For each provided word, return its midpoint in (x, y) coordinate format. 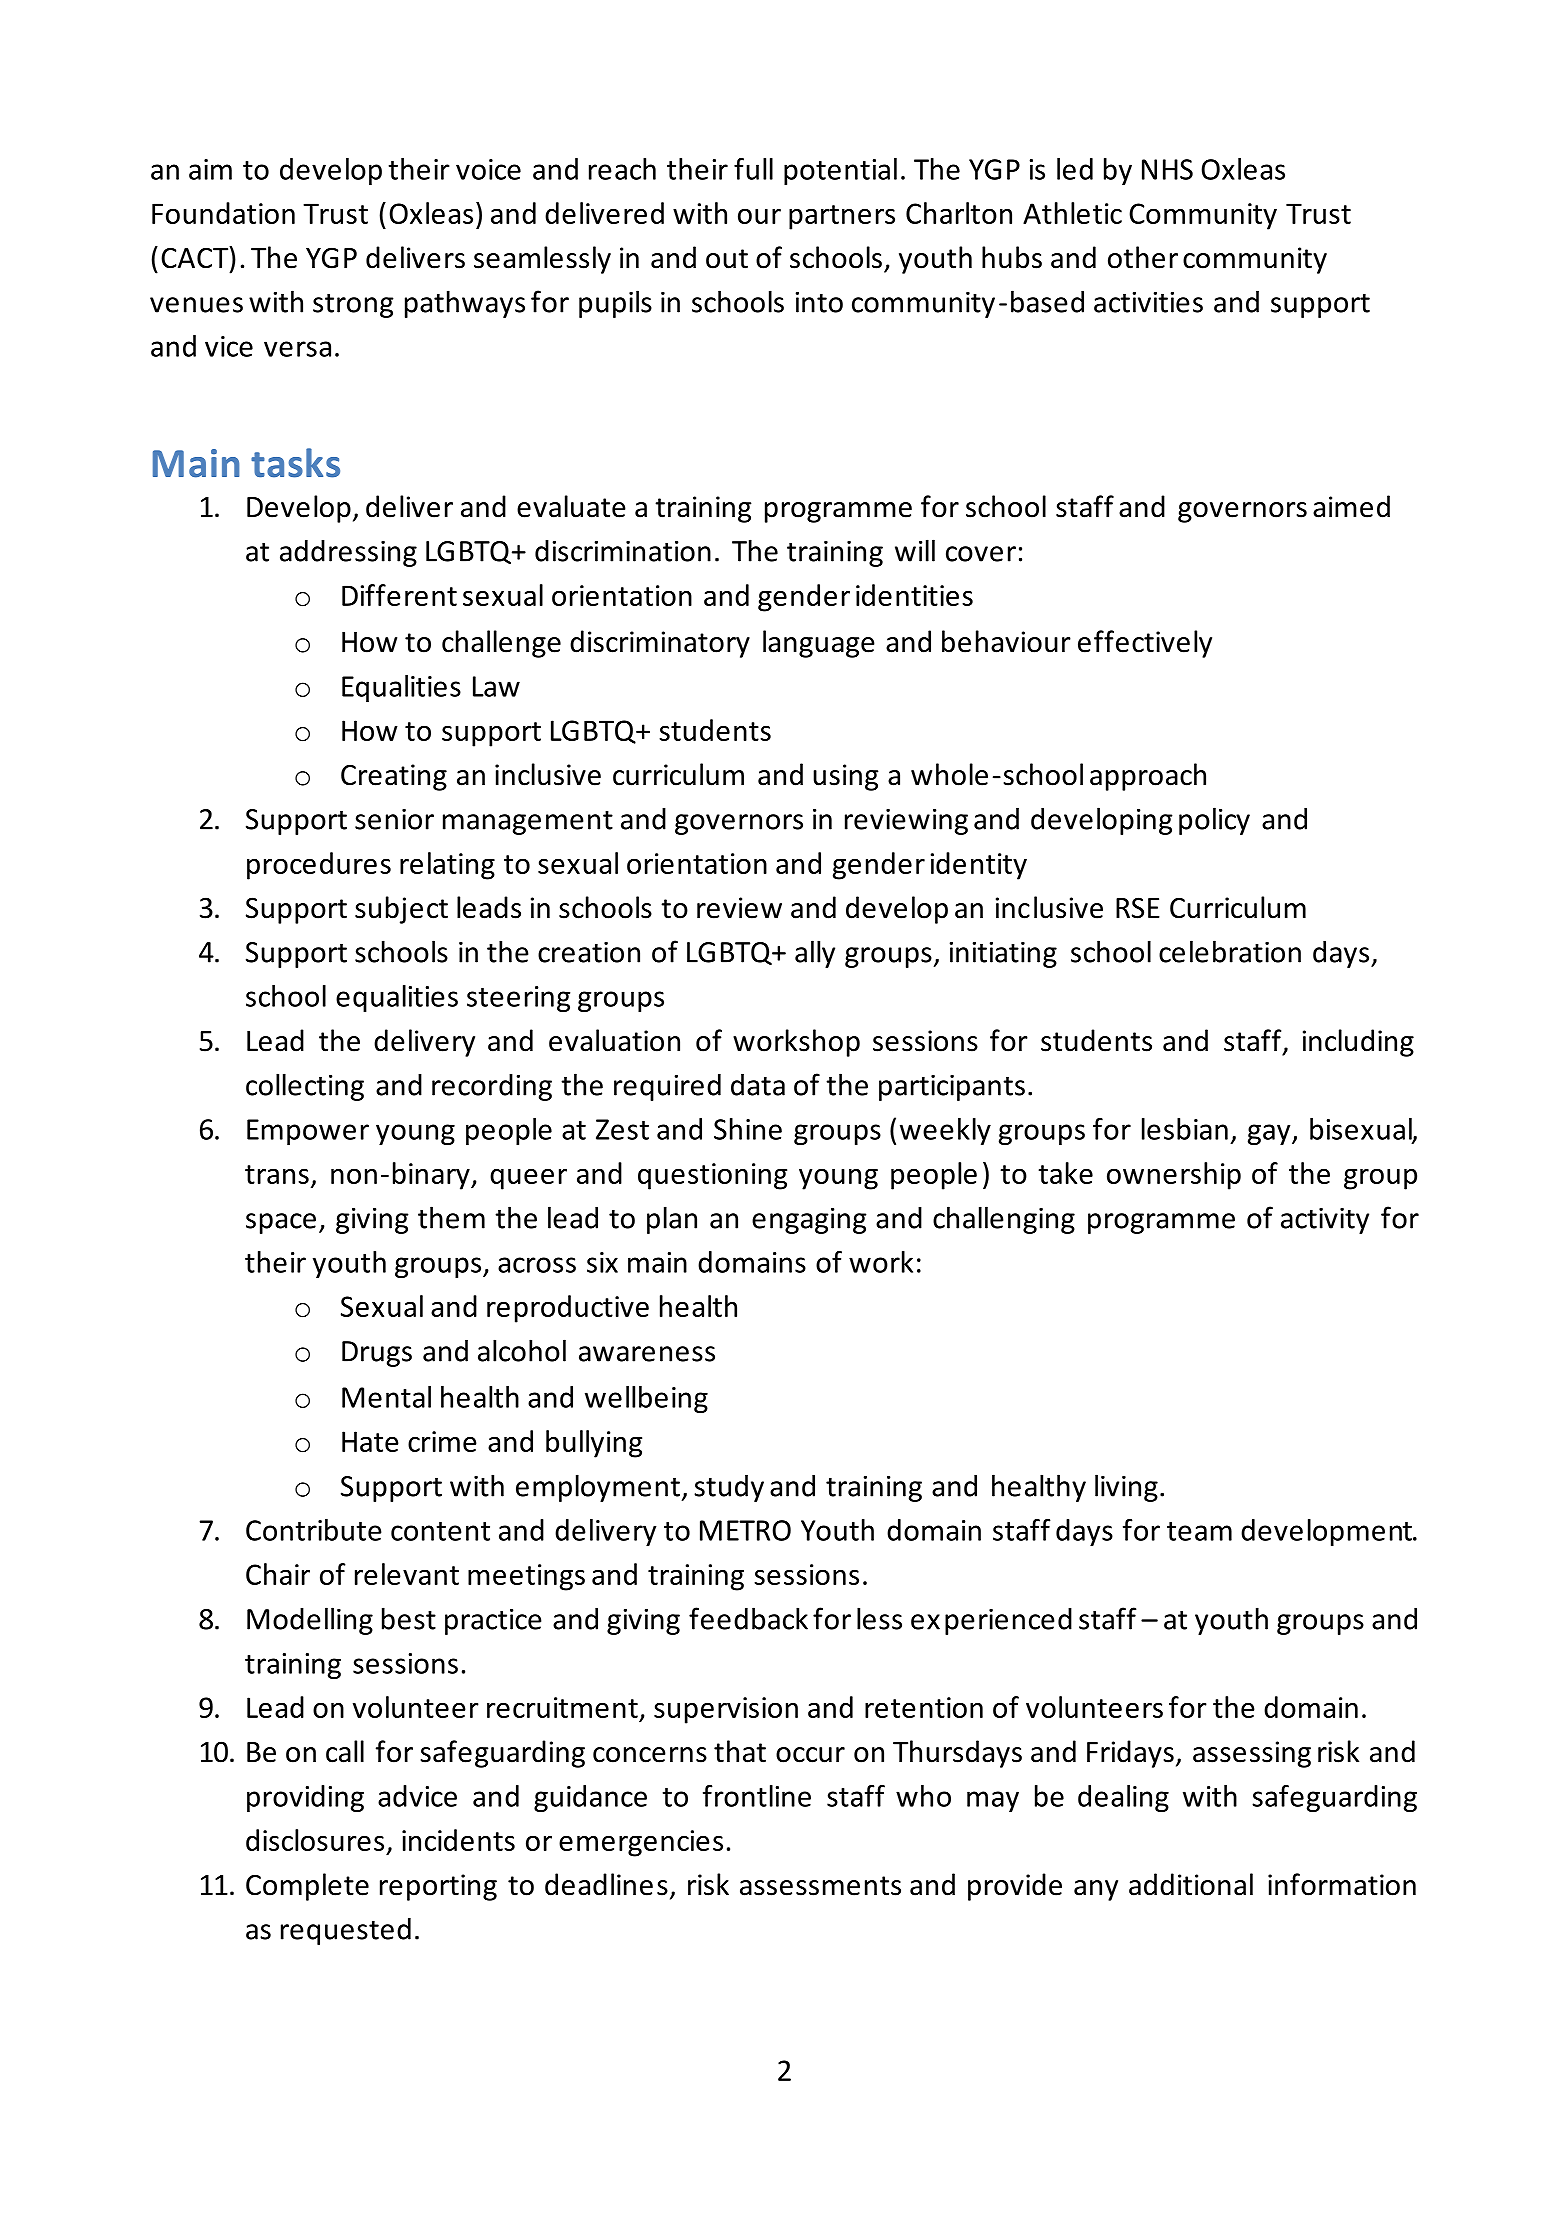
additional (1191, 1884)
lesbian (1185, 1129)
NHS (1167, 169)
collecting (305, 1087)
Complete (307, 1887)
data (758, 1085)
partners (842, 217)
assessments (820, 1886)
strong (353, 305)
